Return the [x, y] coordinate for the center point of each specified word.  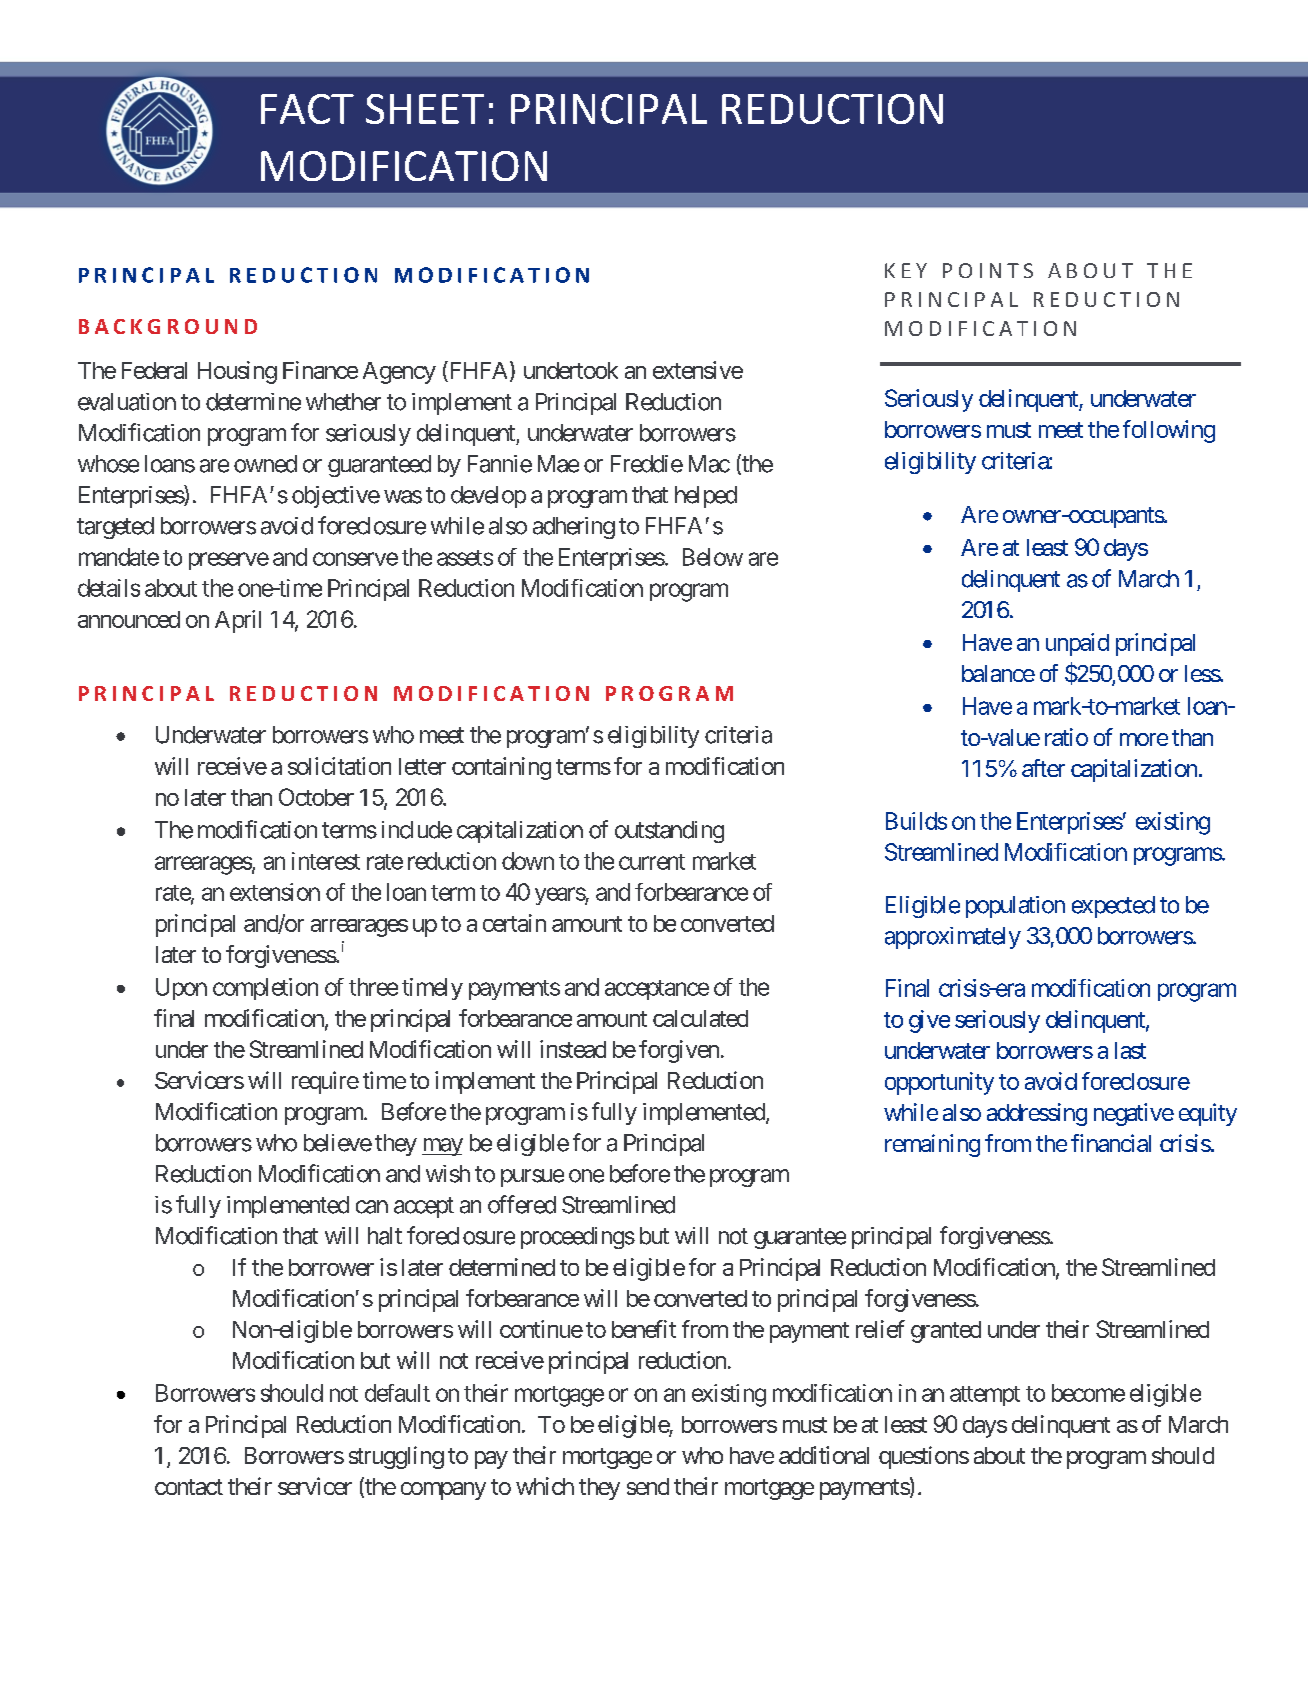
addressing [1037, 1114]
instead [573, 1049]
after [1043, 768]
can [372, 1207]
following [1169, 431]
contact [189, 1487]
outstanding [669, 832]
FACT [307, 109]
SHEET [425, 109]
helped [706, 497]
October [316, 797]
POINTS [988, 270]
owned [265, 464]
